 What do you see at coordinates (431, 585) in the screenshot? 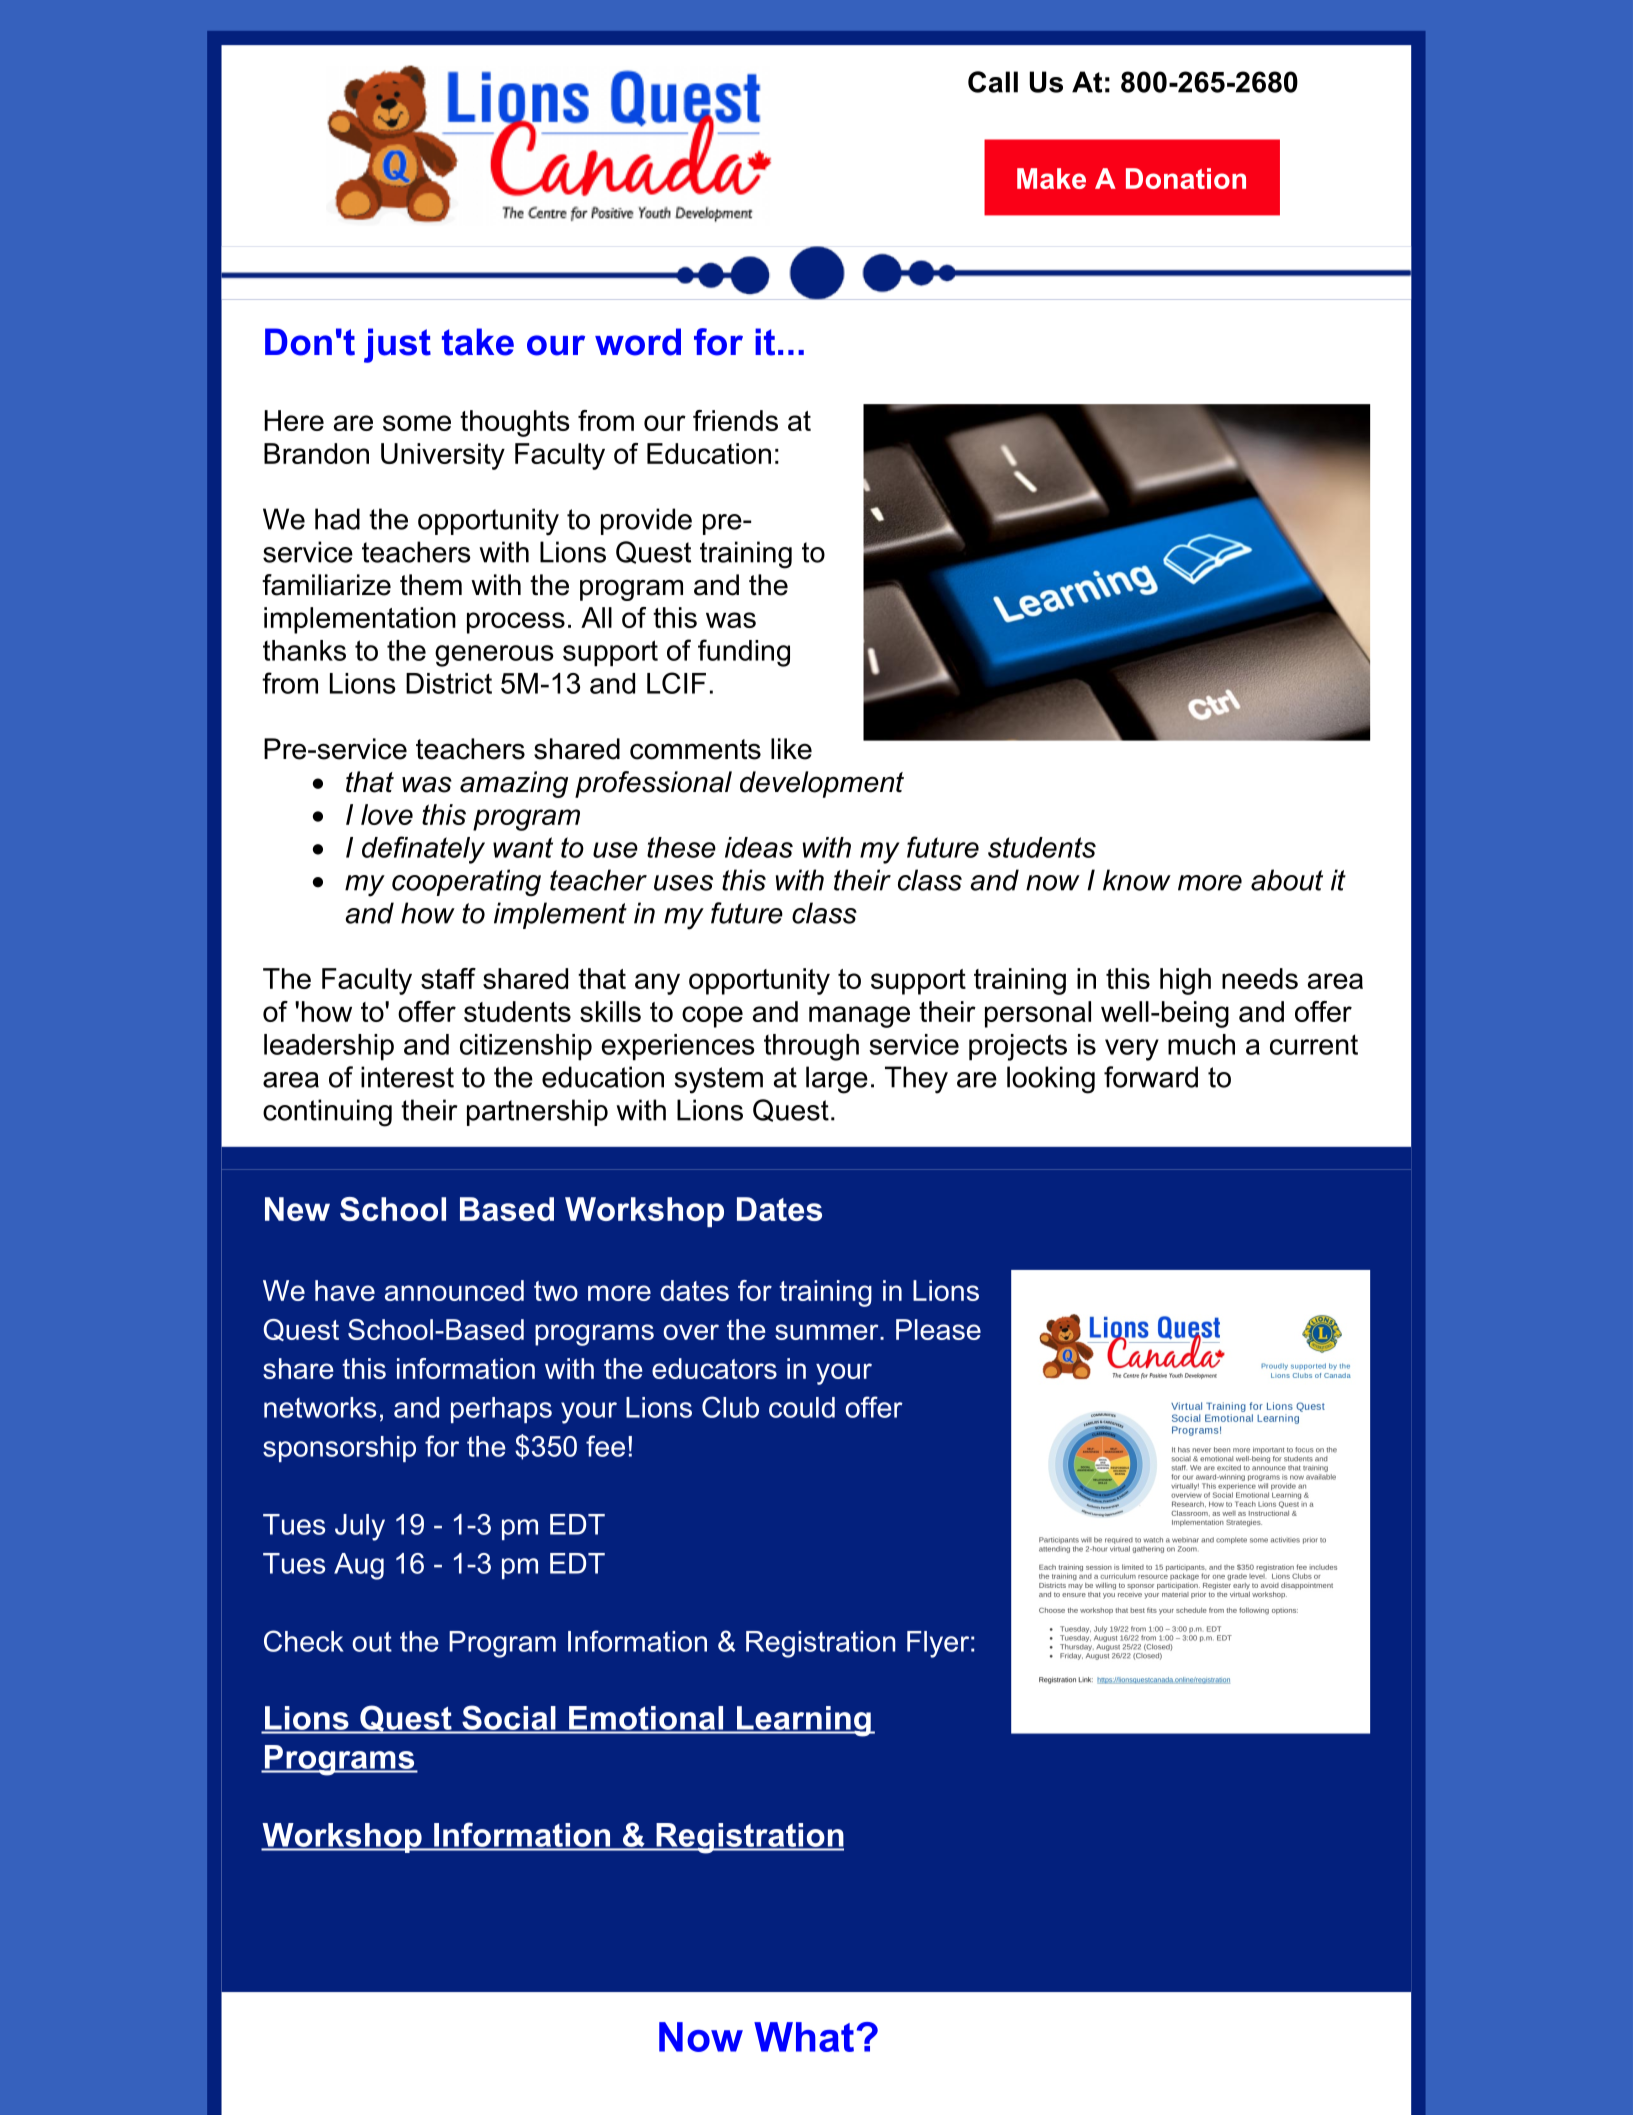
I see `them` at bounding box center [431, 585].
